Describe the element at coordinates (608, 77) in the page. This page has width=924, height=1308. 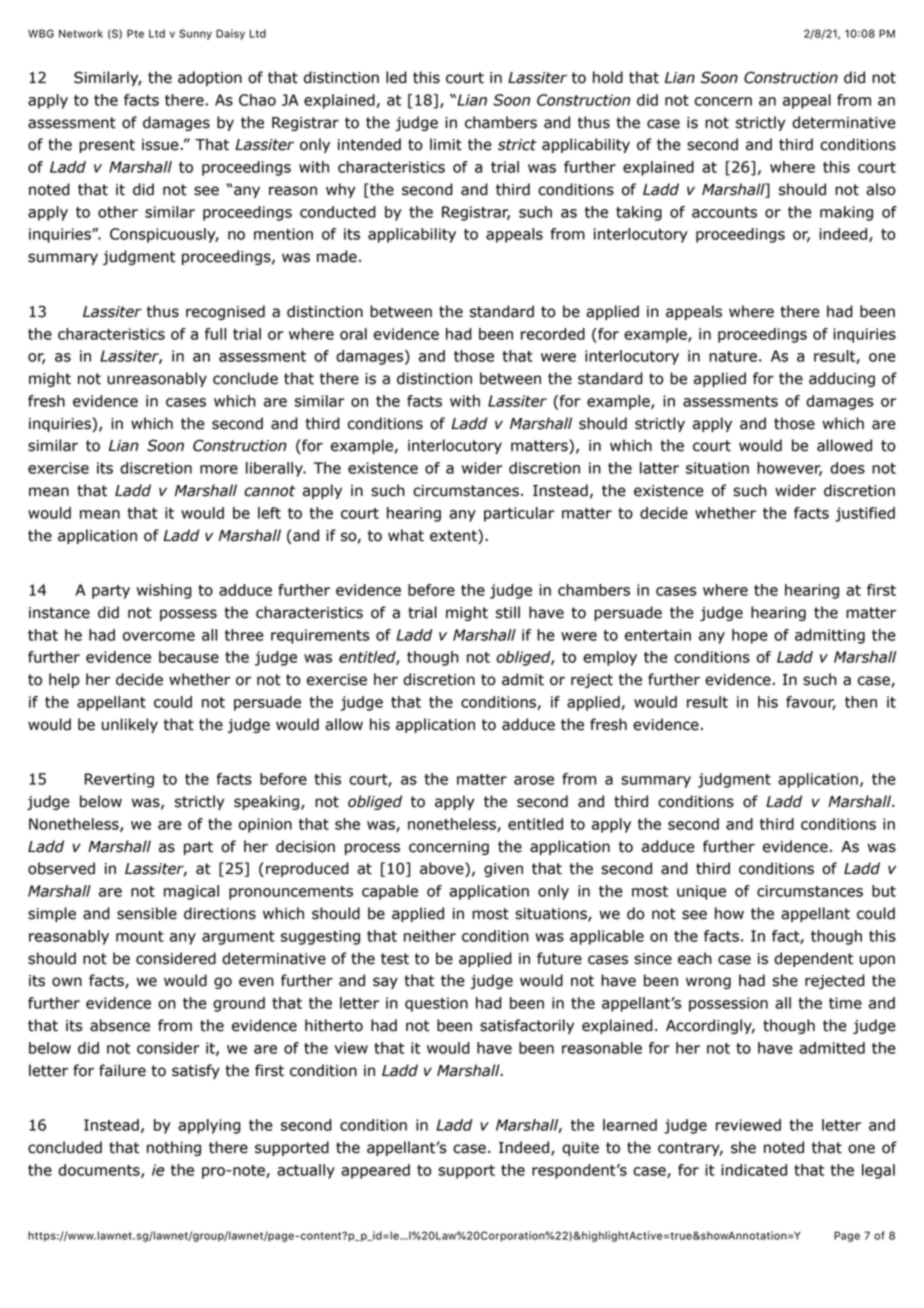
I see `hold` at that location.
